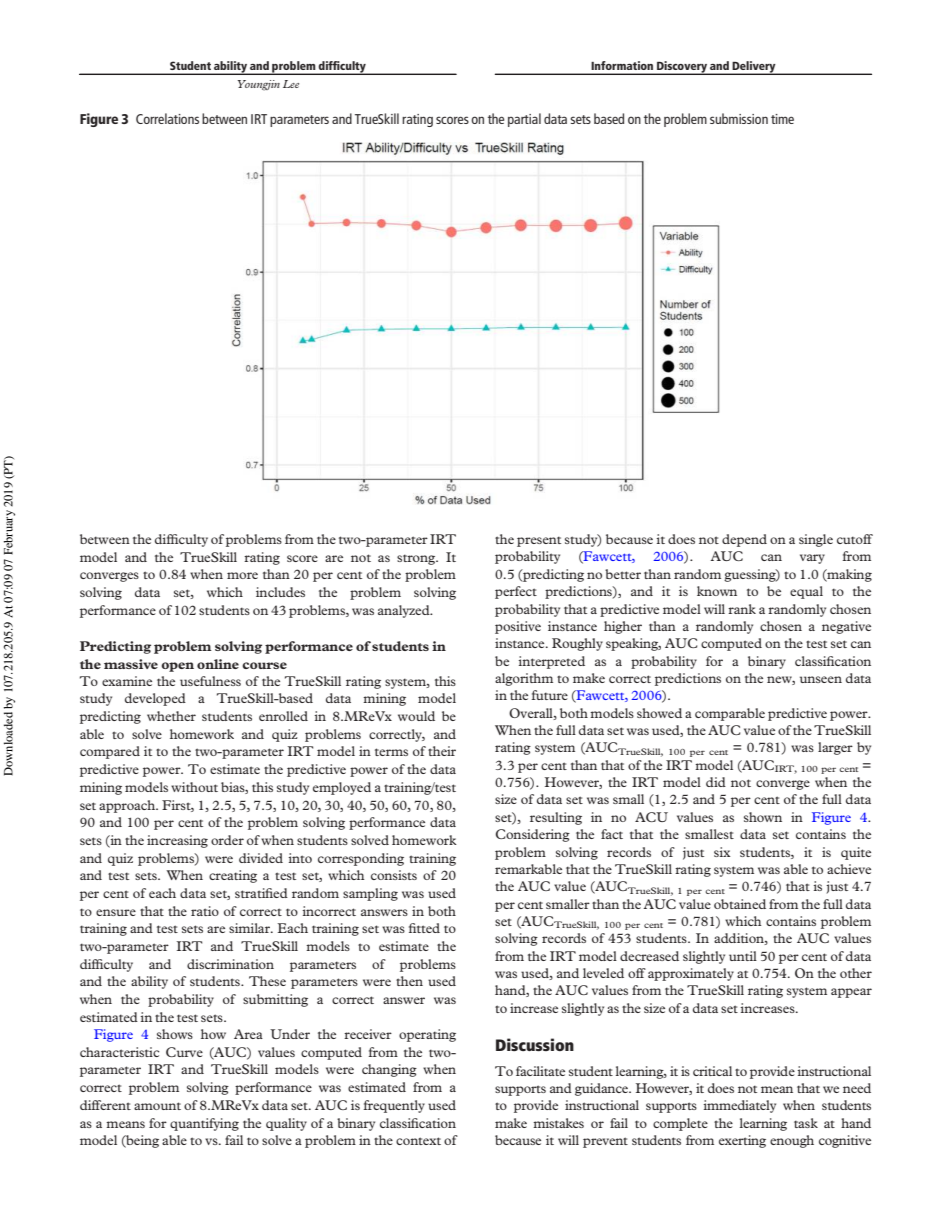 This document has height=1232, width=952. I want to click on context, so click(418, 1141).
